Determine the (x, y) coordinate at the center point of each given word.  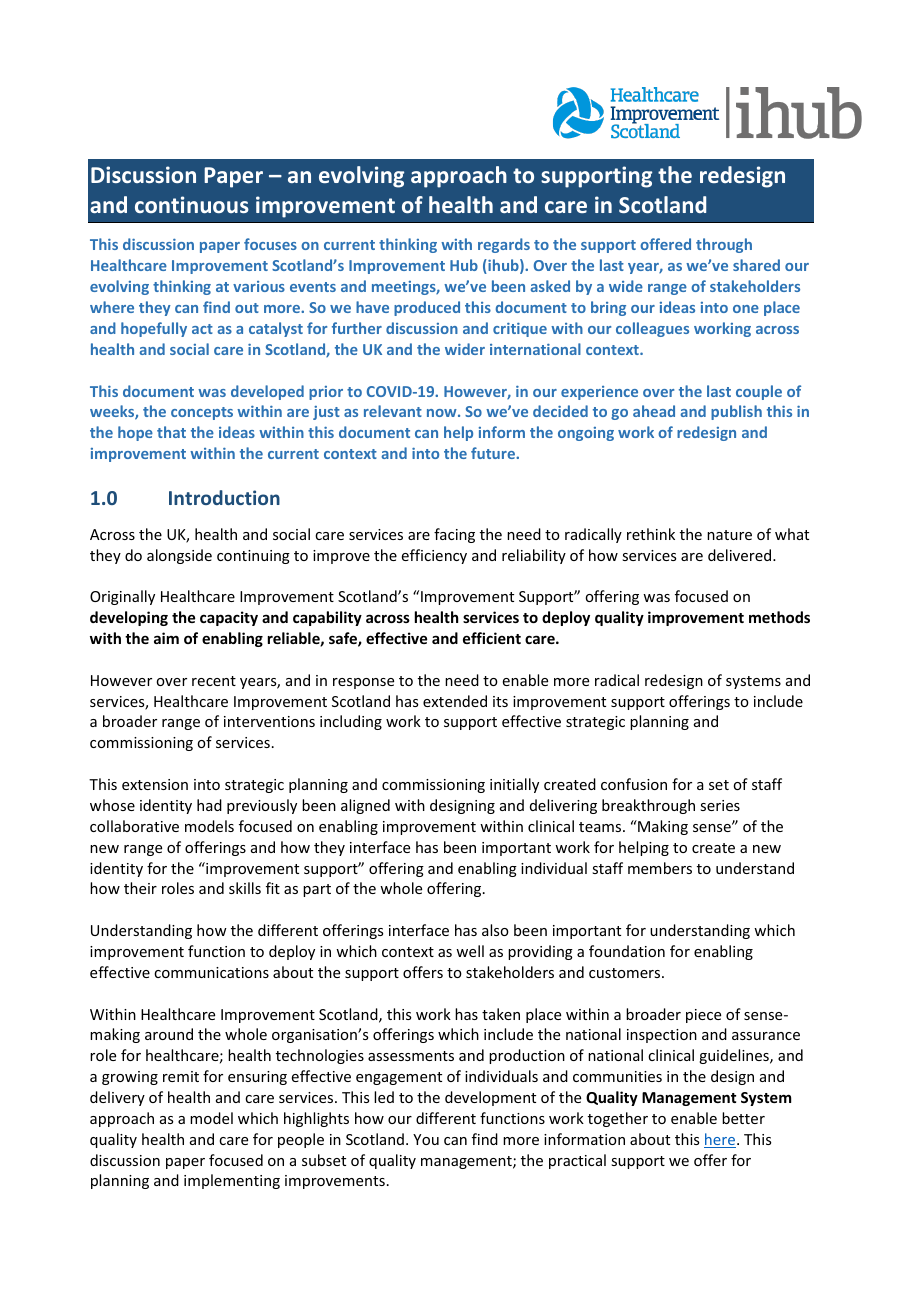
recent (214, 681)
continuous (192, 204)
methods (779, 617)
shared (756, 265)
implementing (232, 1181)
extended (455, 701)
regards (504, 245)
